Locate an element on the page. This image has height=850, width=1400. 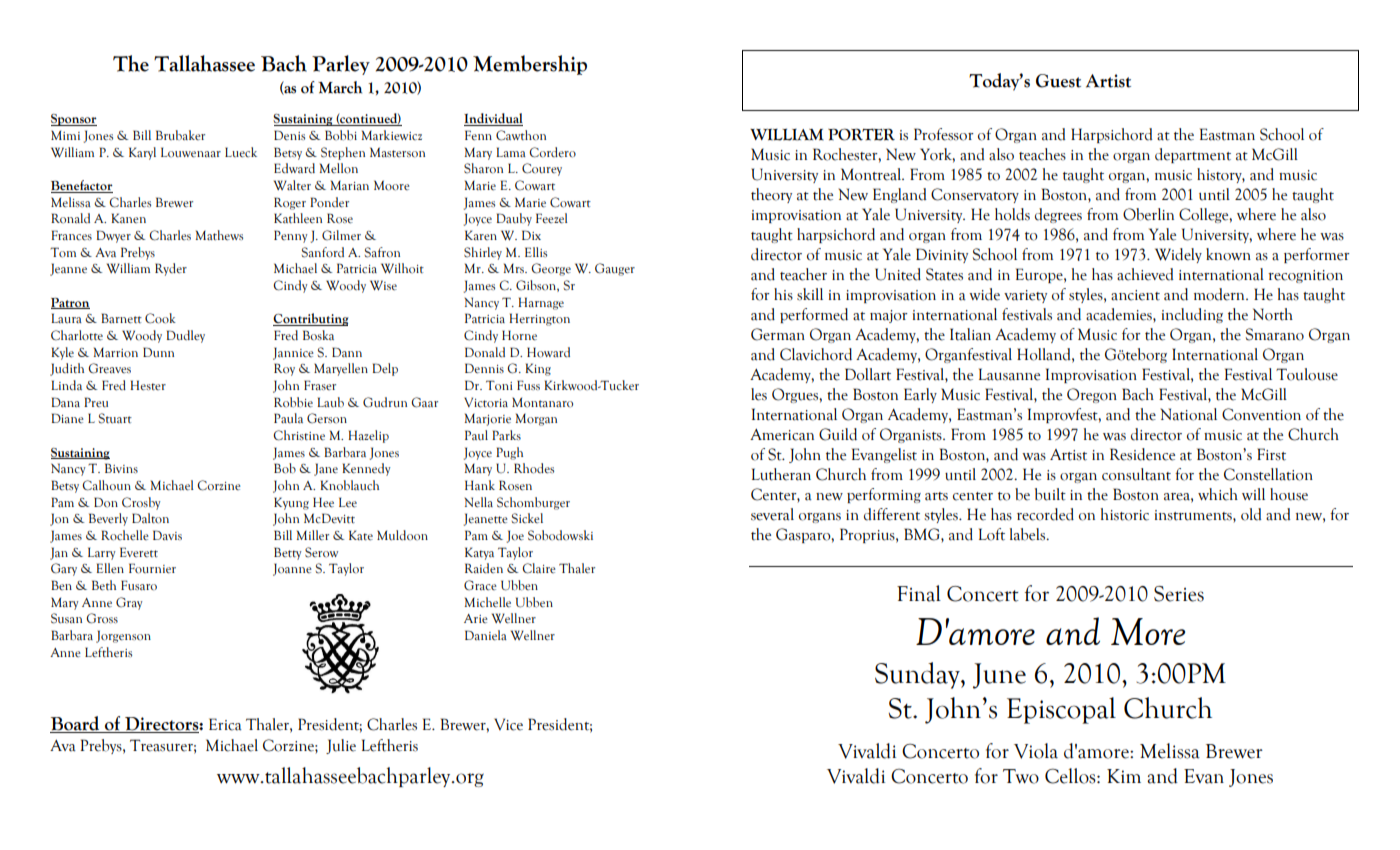
several is located at coordinates (772, 514).
